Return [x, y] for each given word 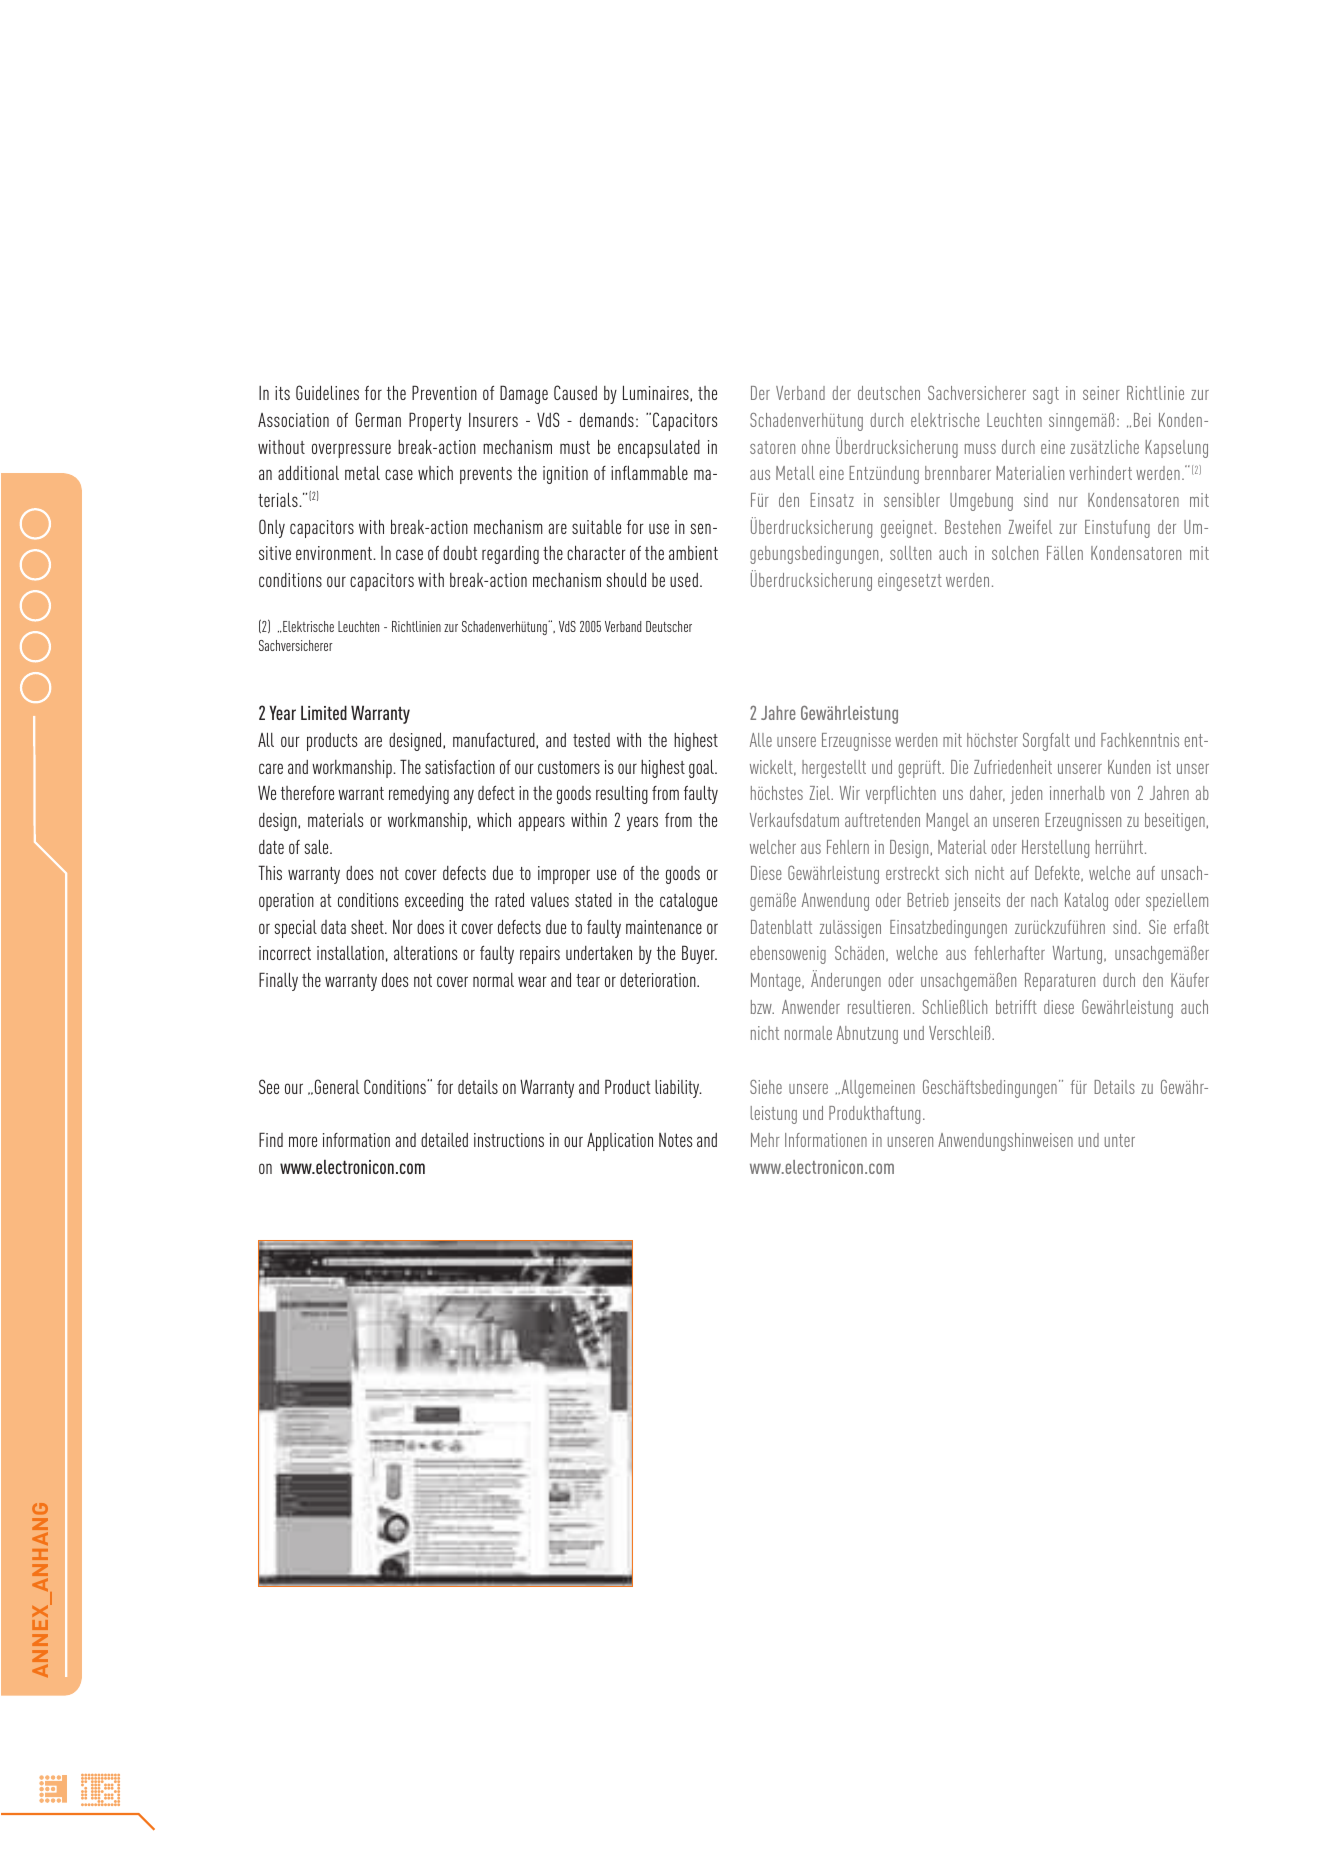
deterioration [659, 980]
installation [350, 953]
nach [1044, 900]
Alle [761, 740]
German [378, 419]
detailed [444, 1140]
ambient [693, 553]
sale [317, 846]
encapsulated [659, 448]
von [1120, 795]
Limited [324, 712]
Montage [777, 982]
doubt [460, 553]
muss [980, 449]
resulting [622, 795]
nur [1068, 502]
